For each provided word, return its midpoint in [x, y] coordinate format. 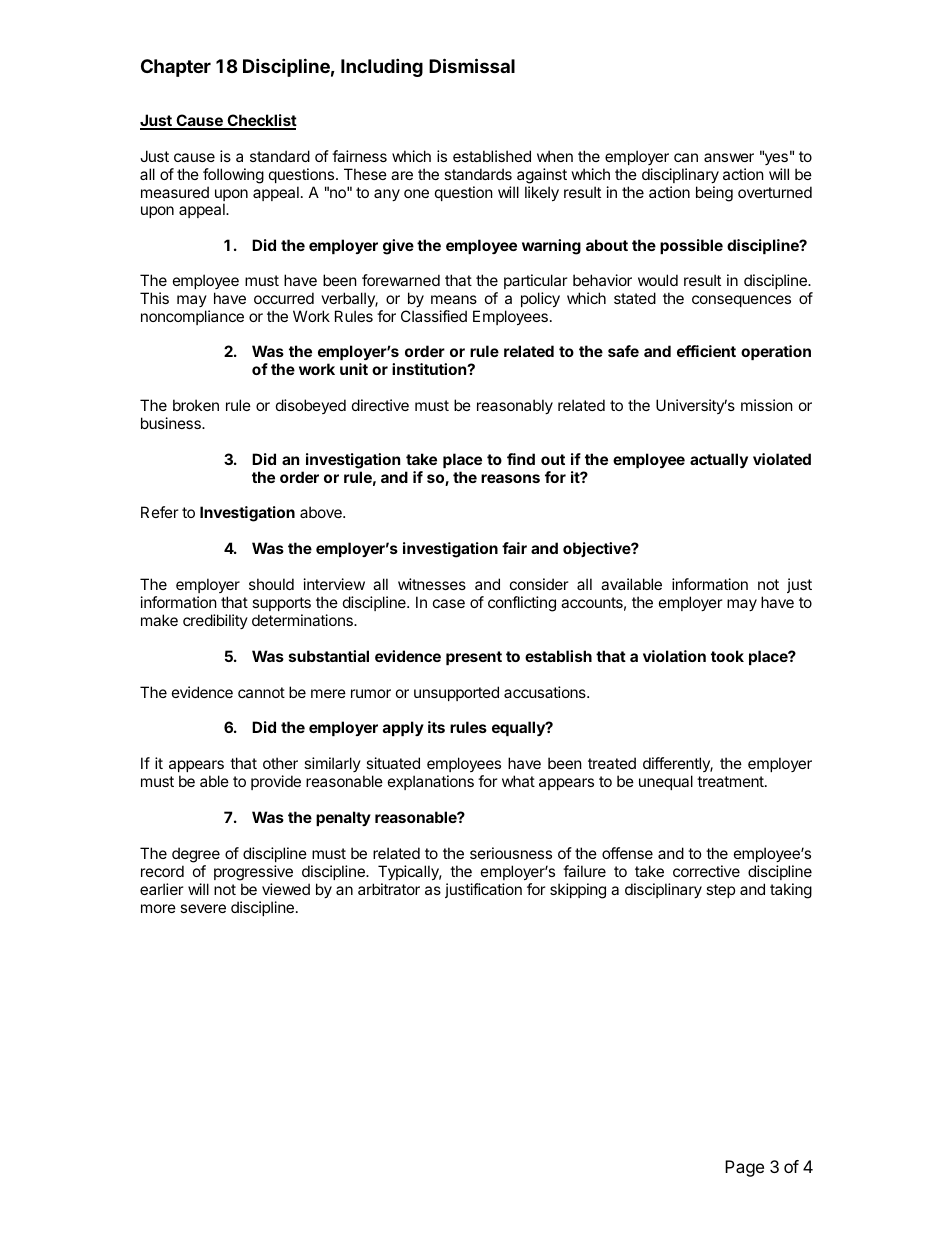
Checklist [261, 121]
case [449, 603]
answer [729, 157]
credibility [215, 621]
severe [203, 908]
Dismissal [472, 65]
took [727, 656]
